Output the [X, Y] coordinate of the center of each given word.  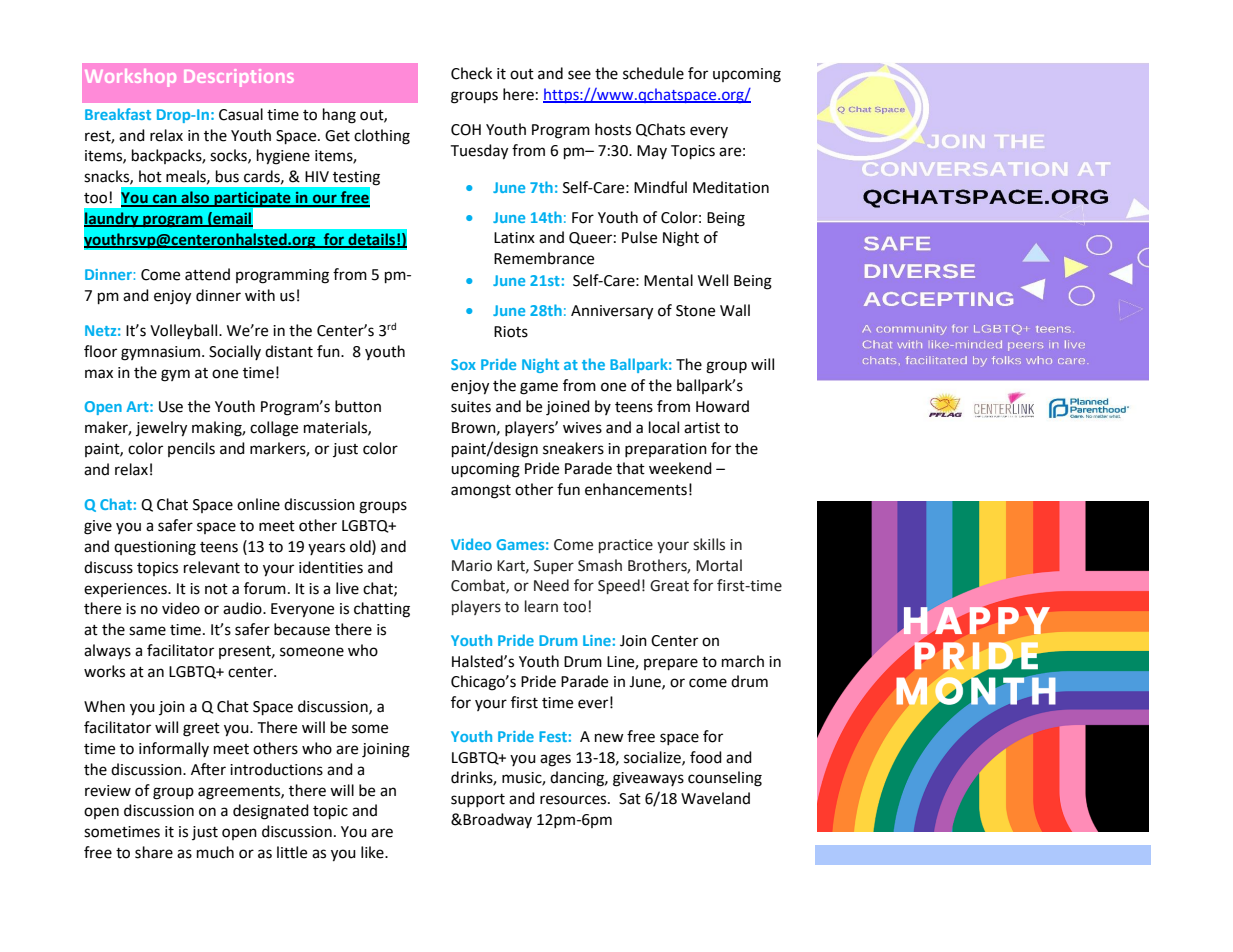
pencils [191, 449]
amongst [481, 492]
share [154, 852]
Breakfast [118, 114]
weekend [680, 468]
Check [471, 73]
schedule [653, 73]
